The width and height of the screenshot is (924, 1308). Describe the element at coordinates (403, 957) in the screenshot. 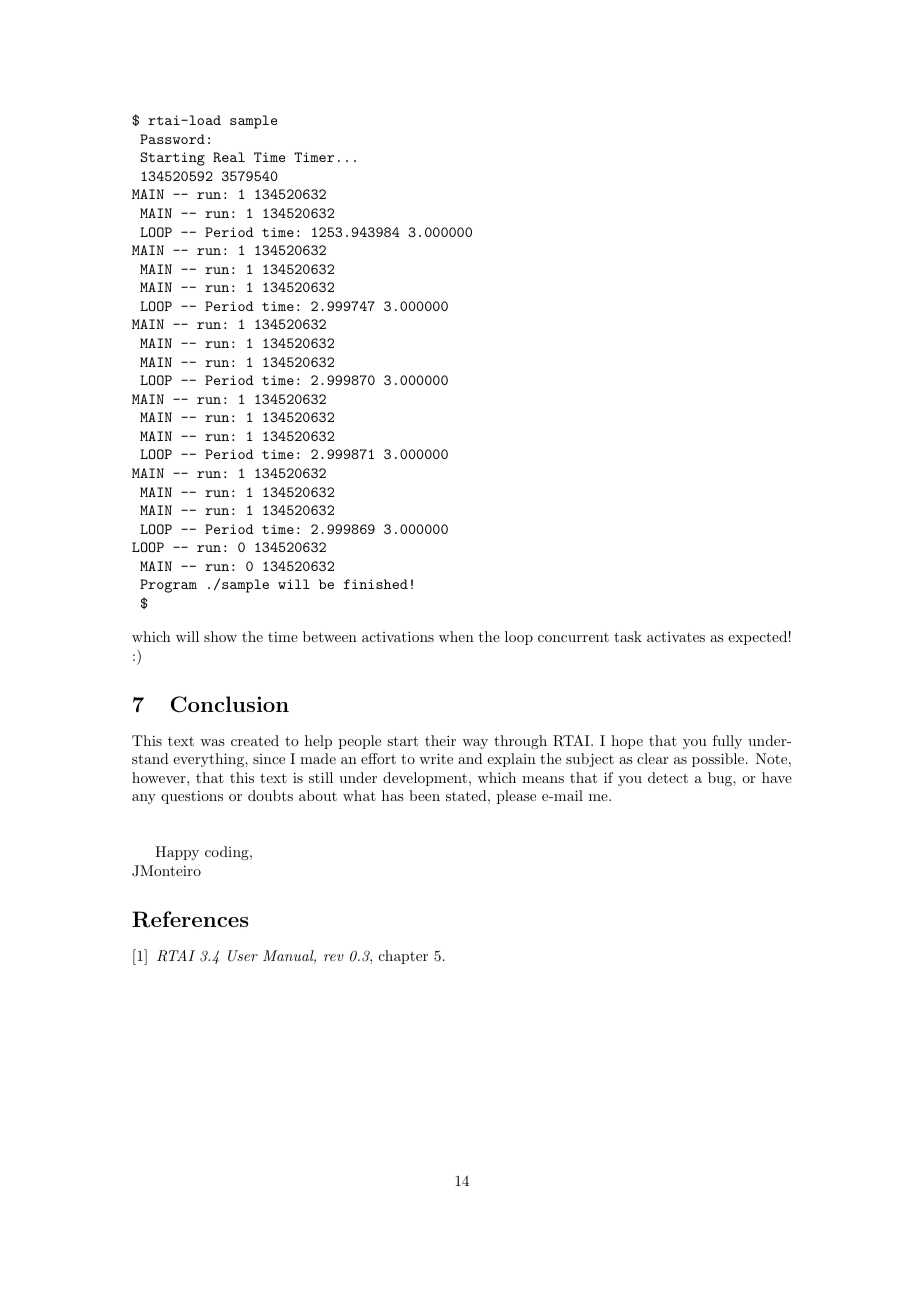

I see `chapter` at that location.
